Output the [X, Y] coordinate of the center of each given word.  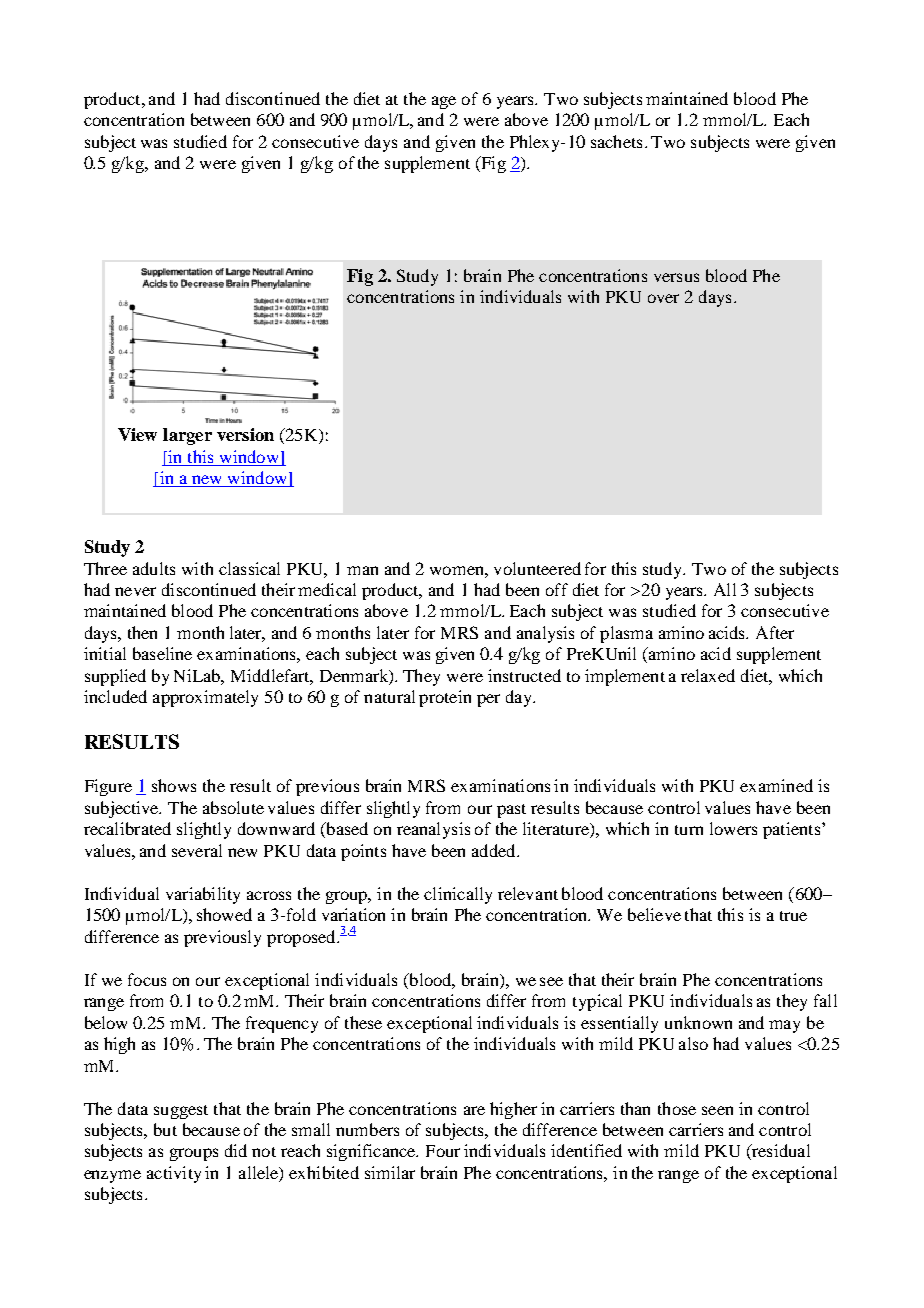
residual [780, 1152]
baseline [162, 653]
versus [676, 277]
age [444, 102]
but [165, 1129]
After [775, 632]
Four [443, 1151]
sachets [616, 141]
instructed [524, 675]
